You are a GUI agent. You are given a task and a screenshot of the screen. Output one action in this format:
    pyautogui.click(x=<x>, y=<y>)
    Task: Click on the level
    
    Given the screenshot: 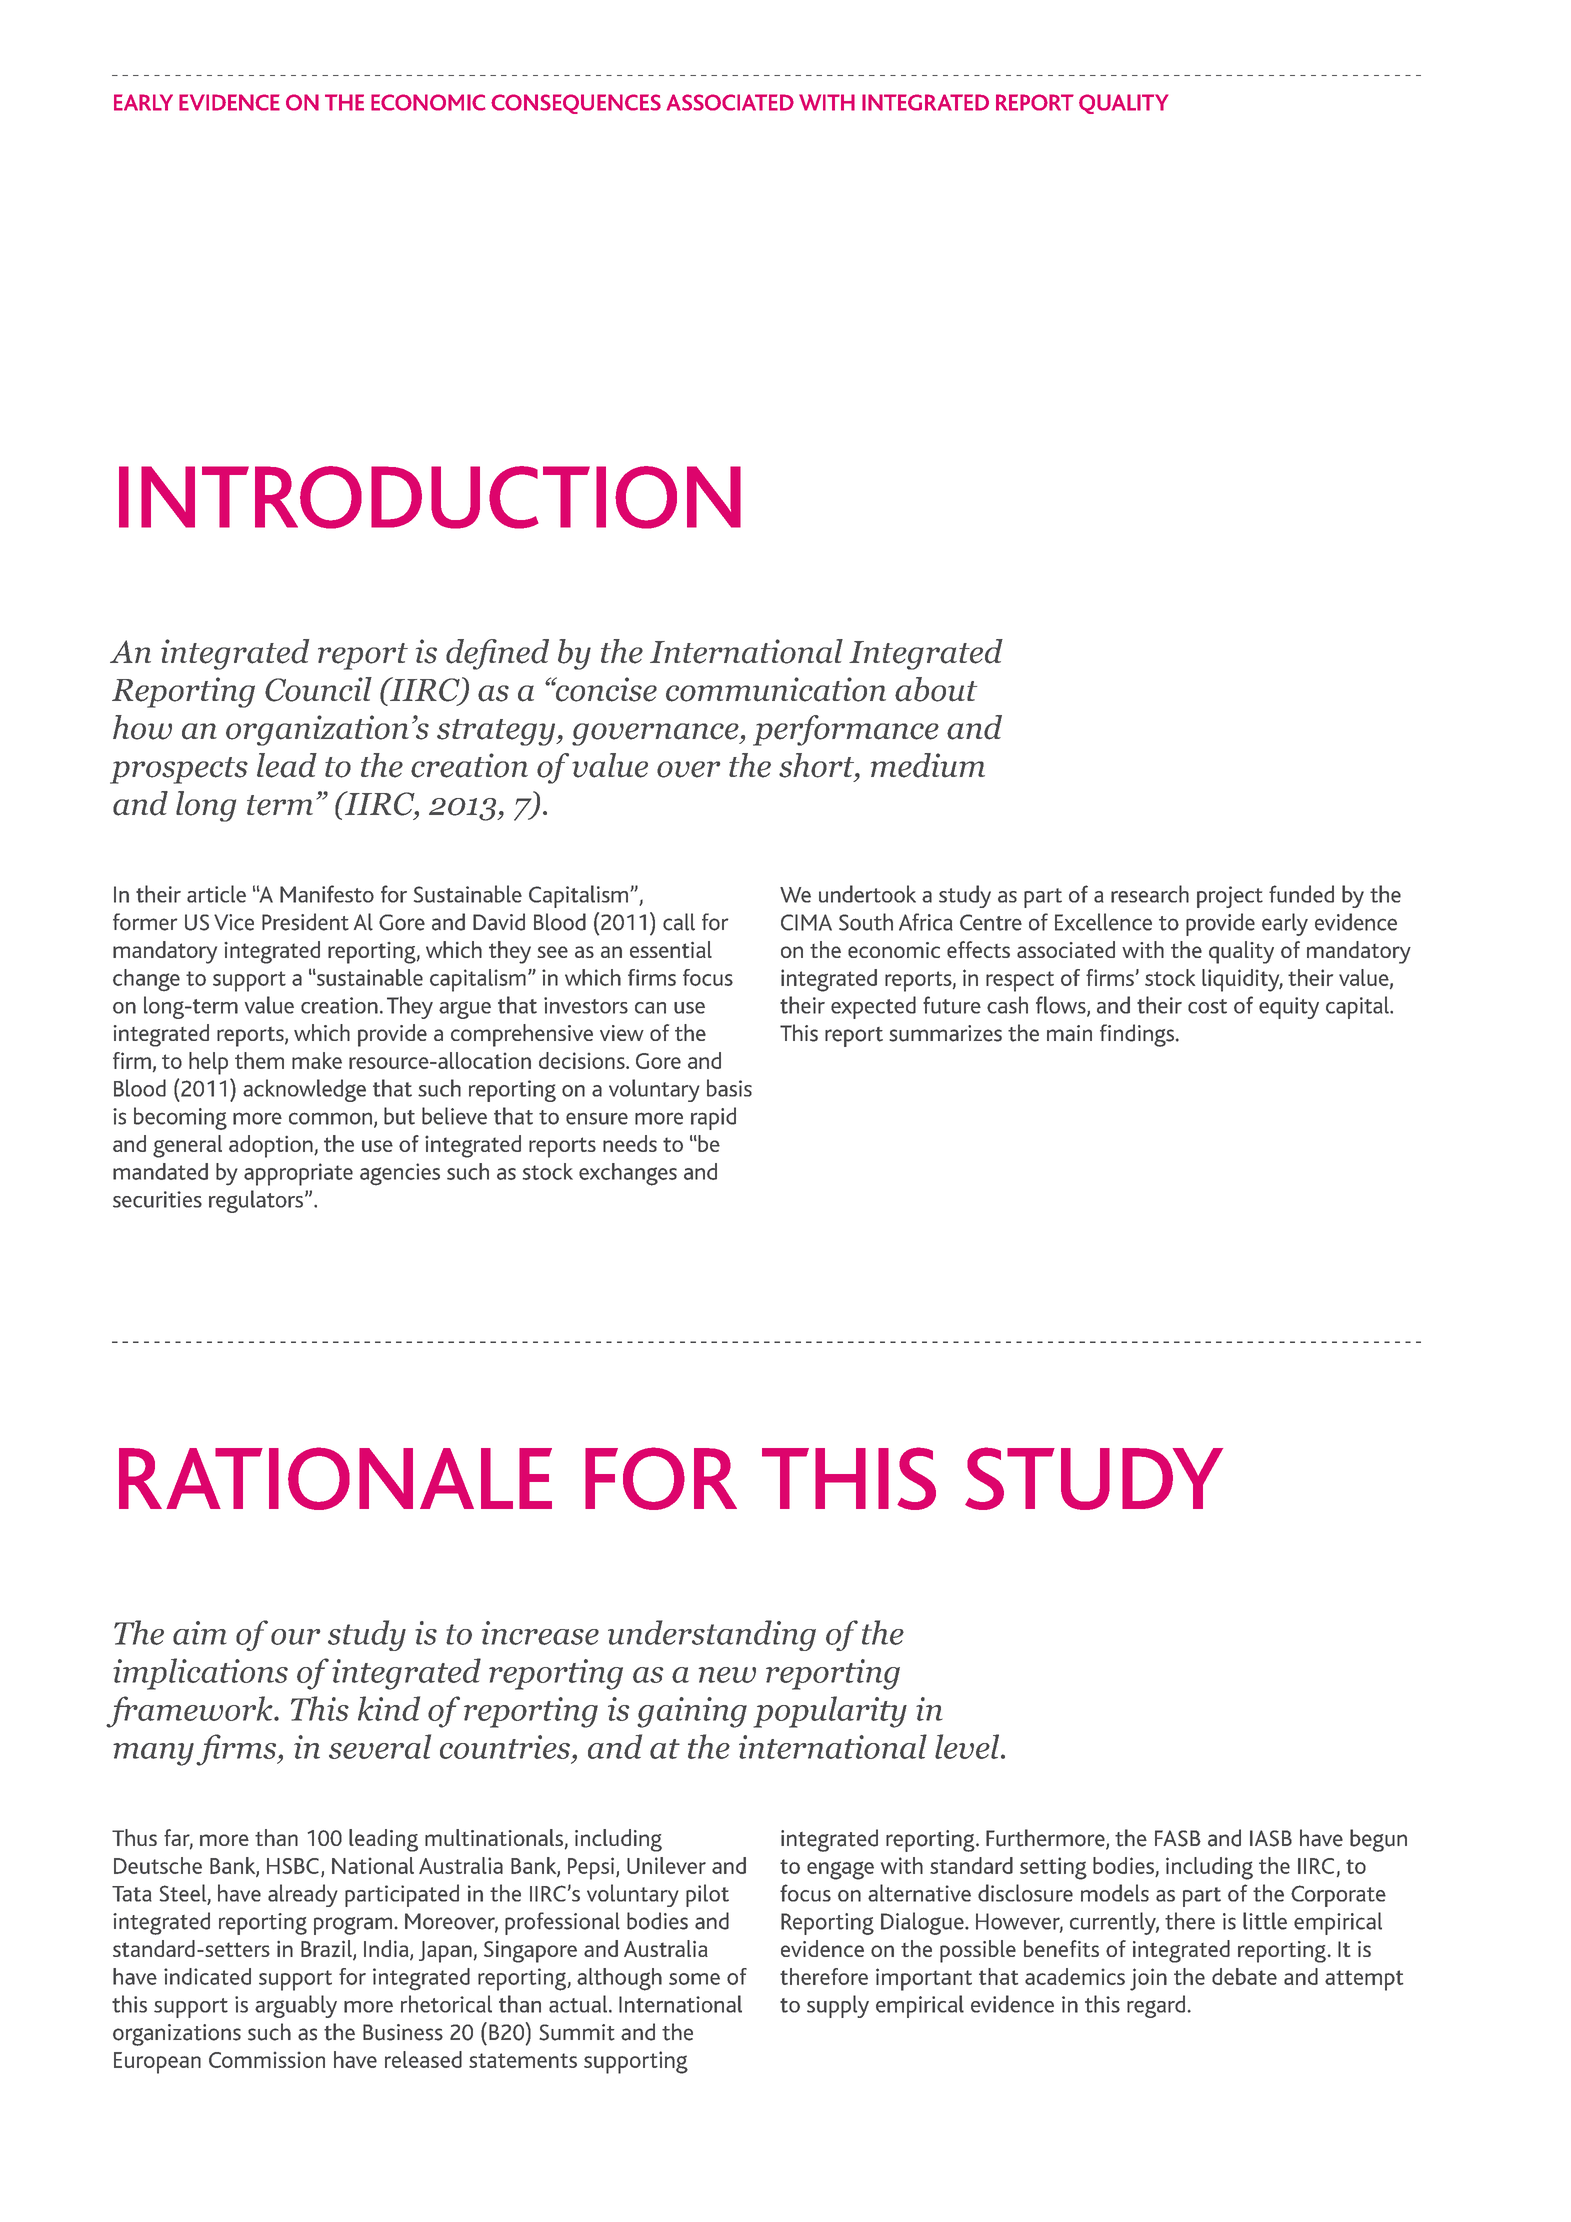 What is the action you would take?
    pyautogui.click(x=968, y=1746)
